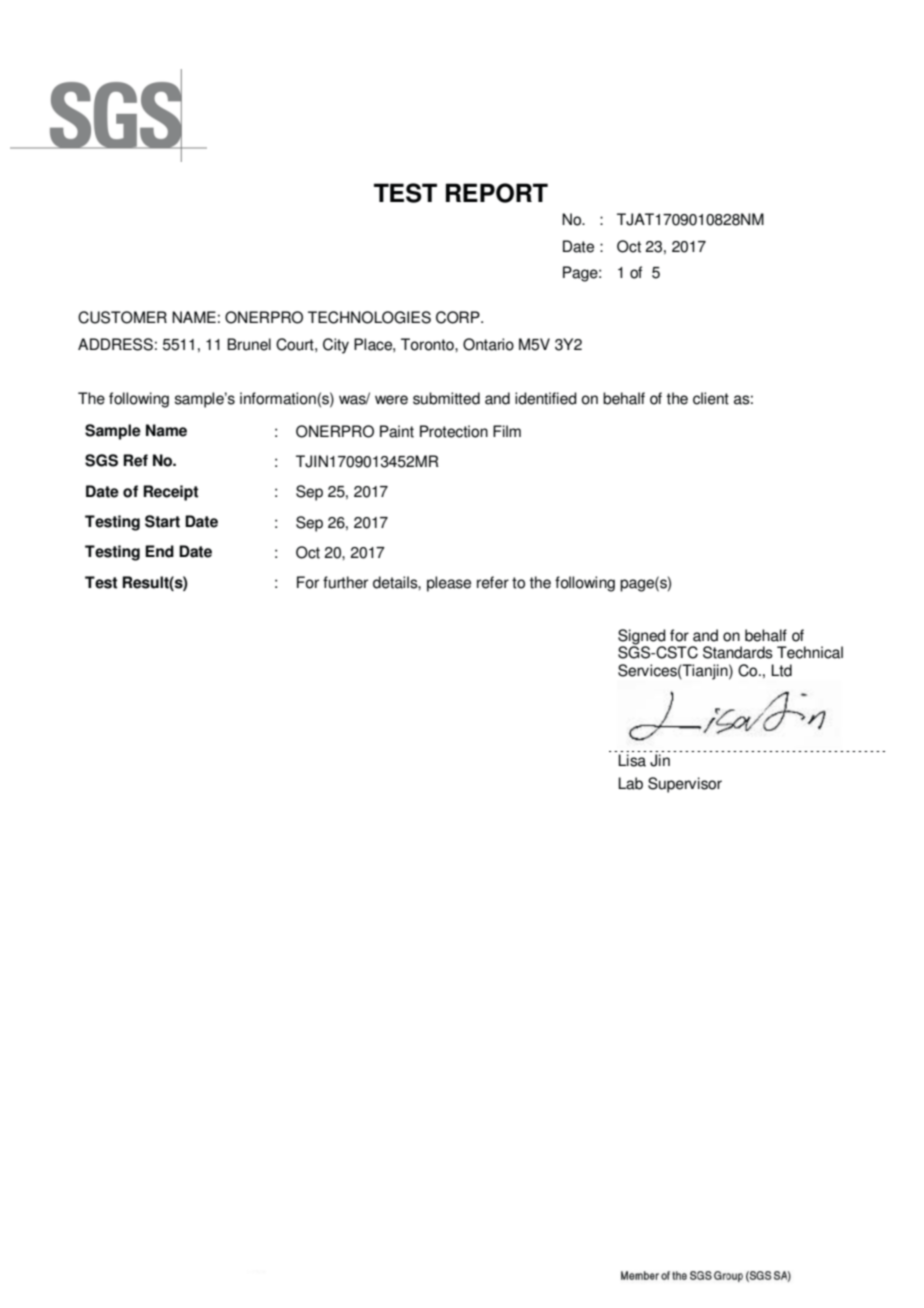 This document has height=1308, width=924. I want to click on Film, so click(507, 431).
